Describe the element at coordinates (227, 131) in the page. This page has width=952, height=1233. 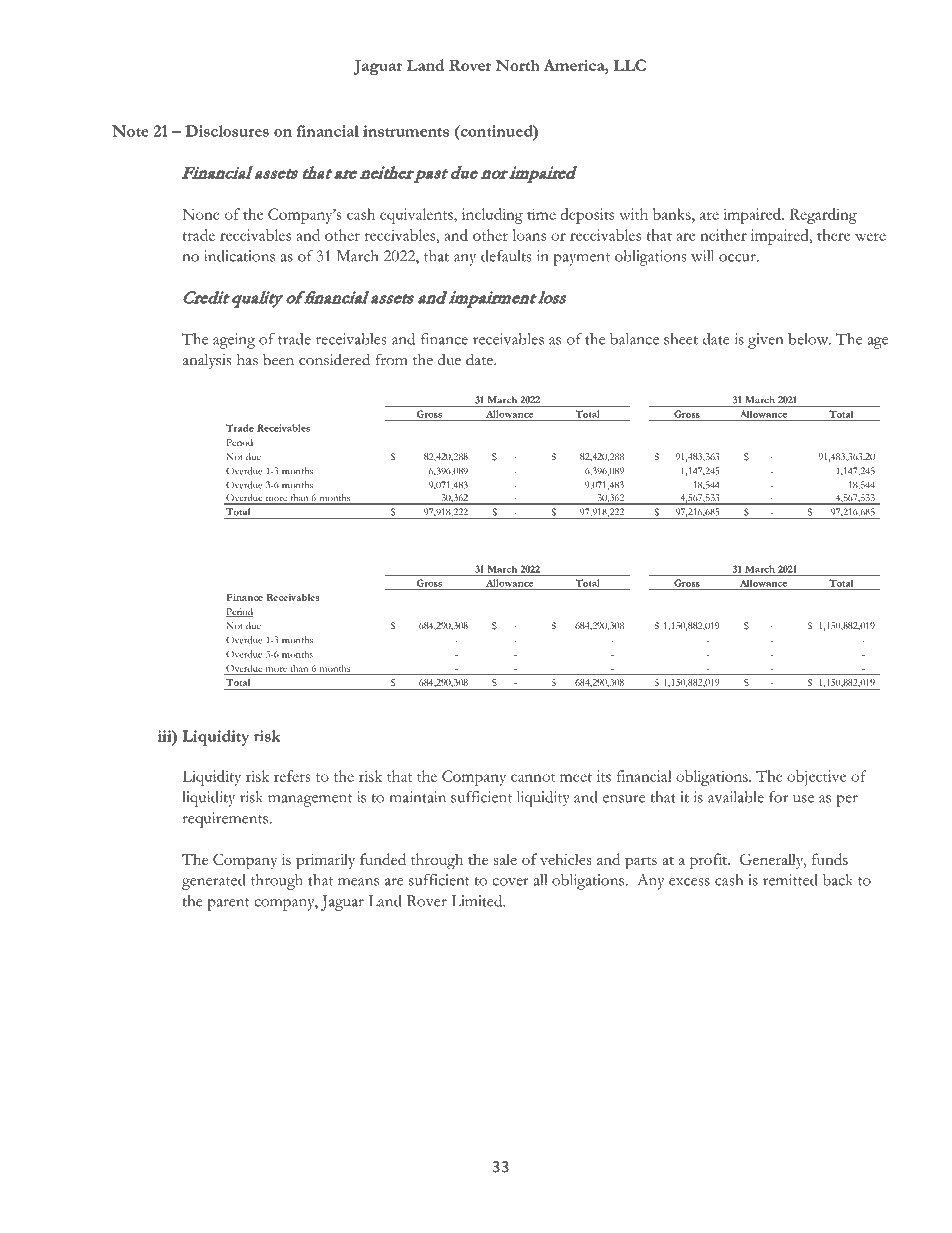
I see `Disclosures` at that location.
